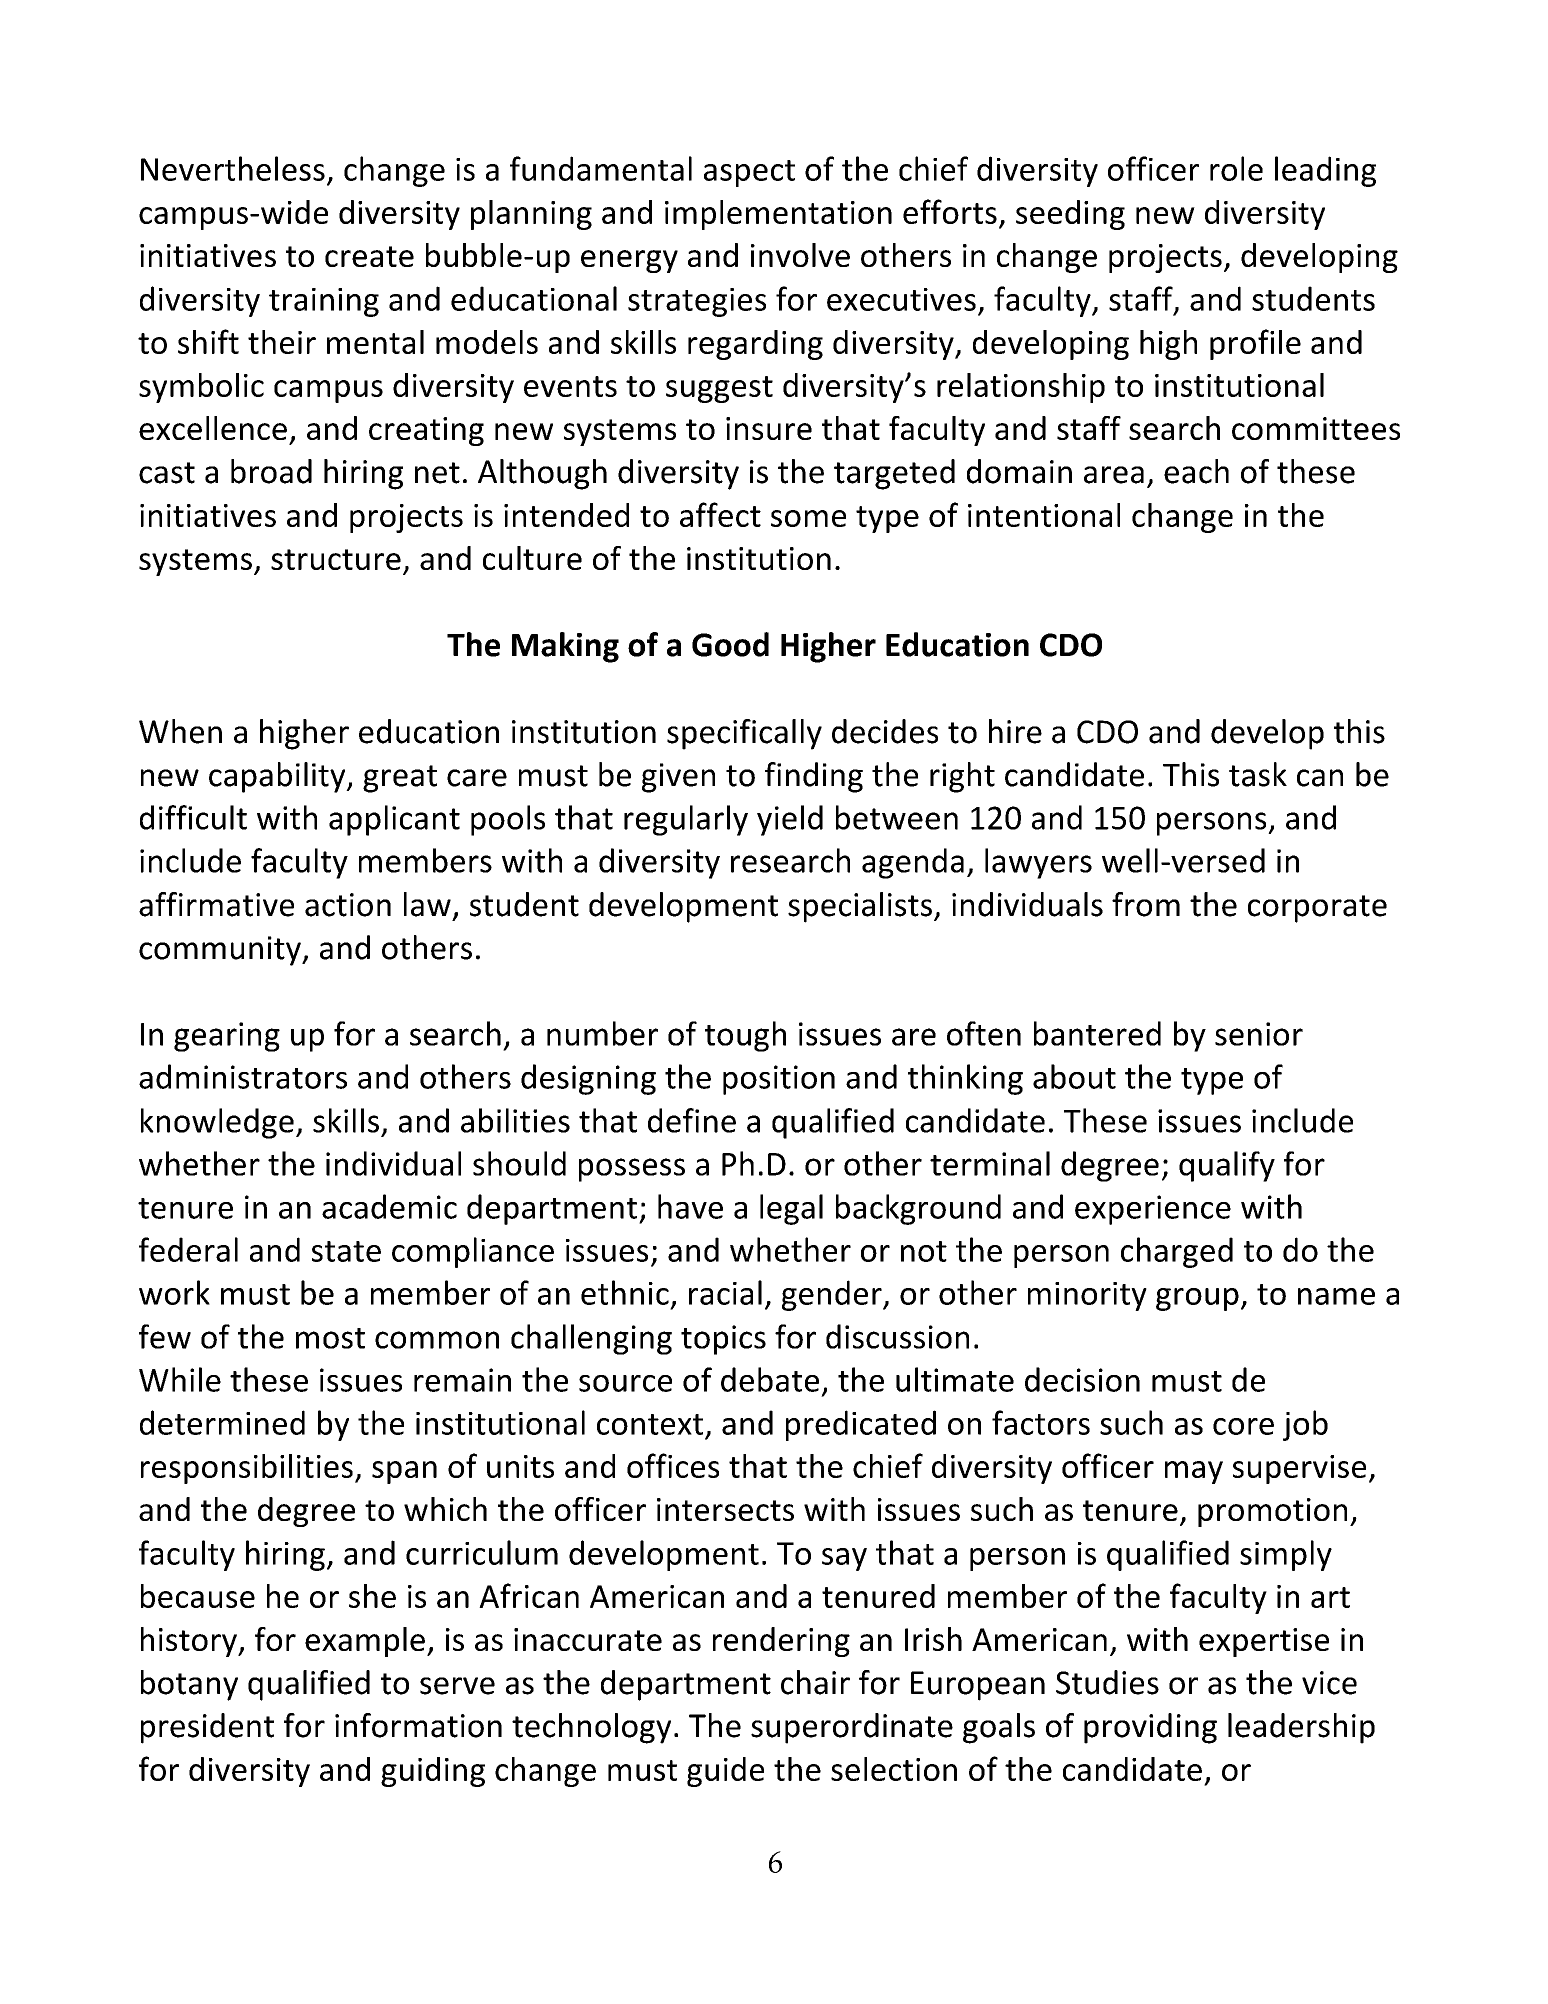  Describe the element at coordinates (369, 256) in the image. I see `create` at that location.
